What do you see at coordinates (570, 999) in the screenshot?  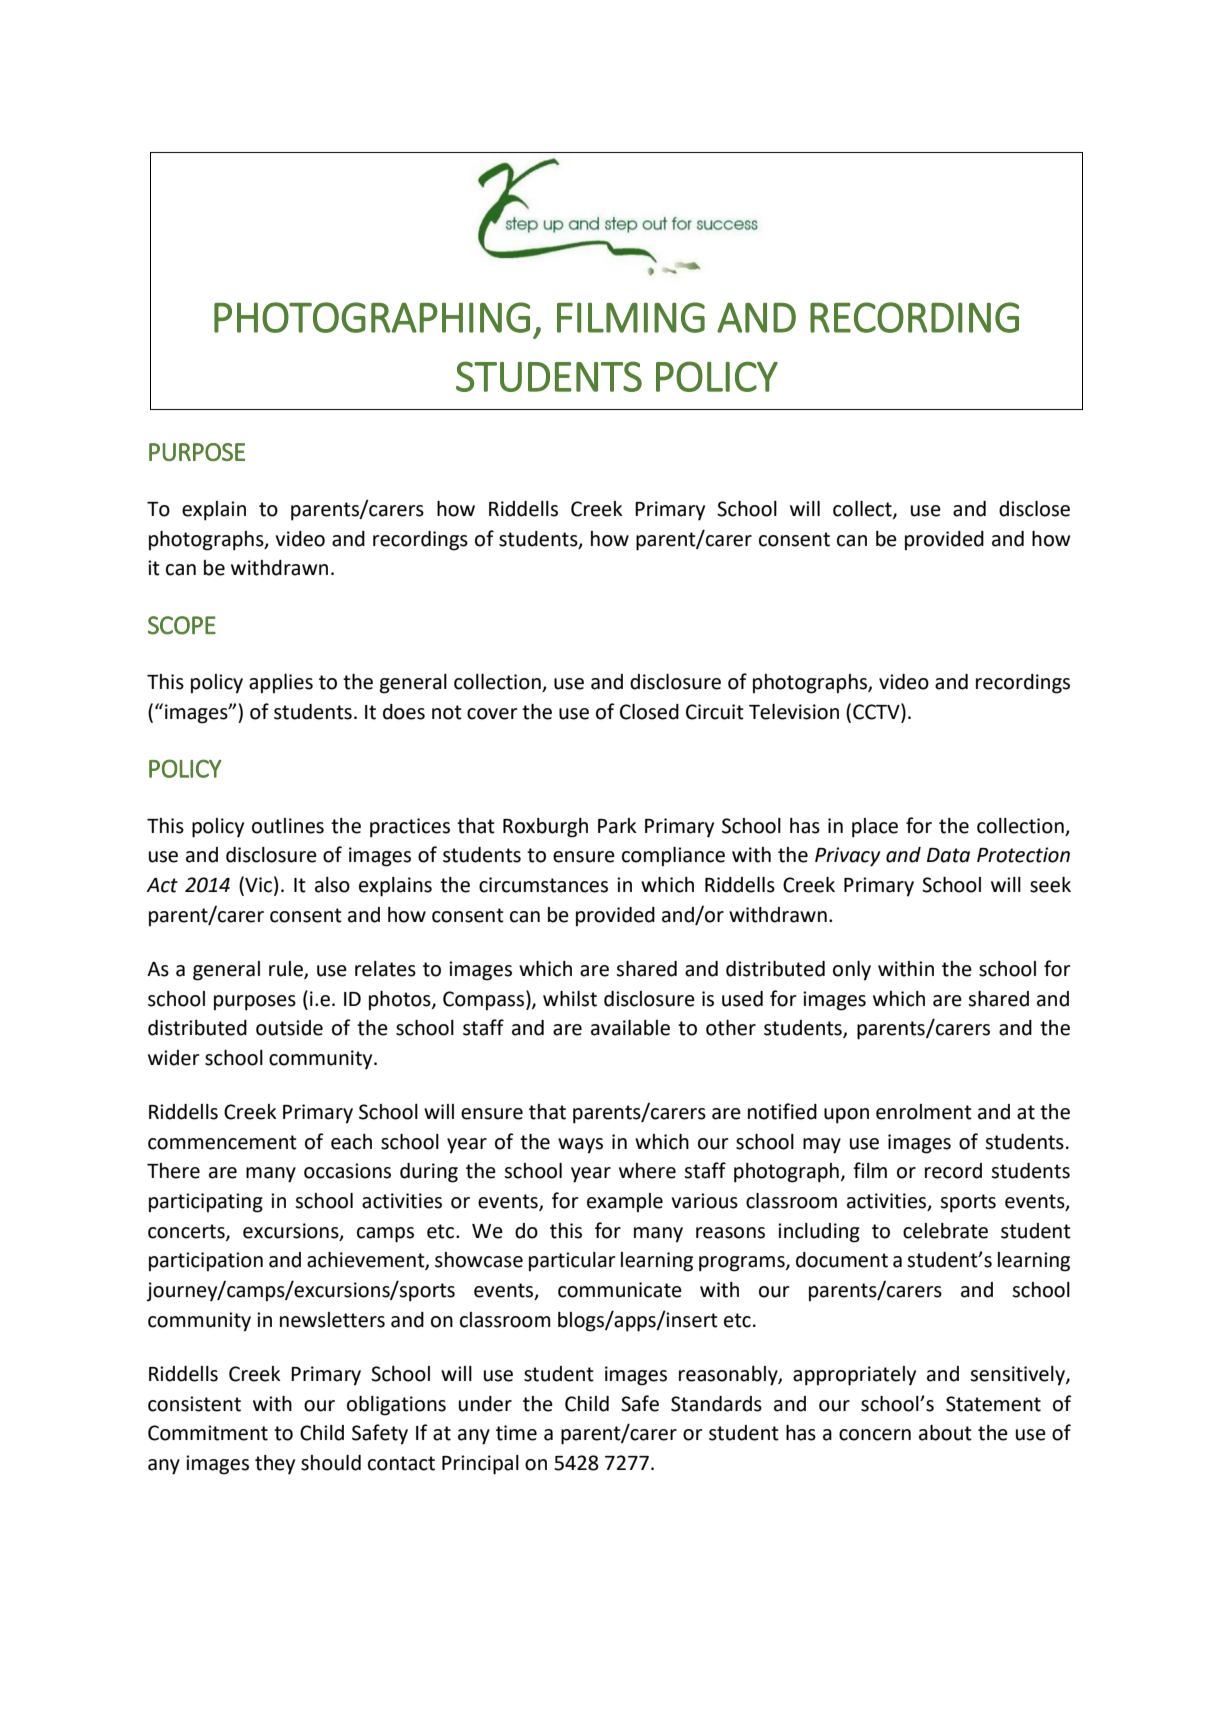 I see `whilst` at bounding box center [570, 999].
